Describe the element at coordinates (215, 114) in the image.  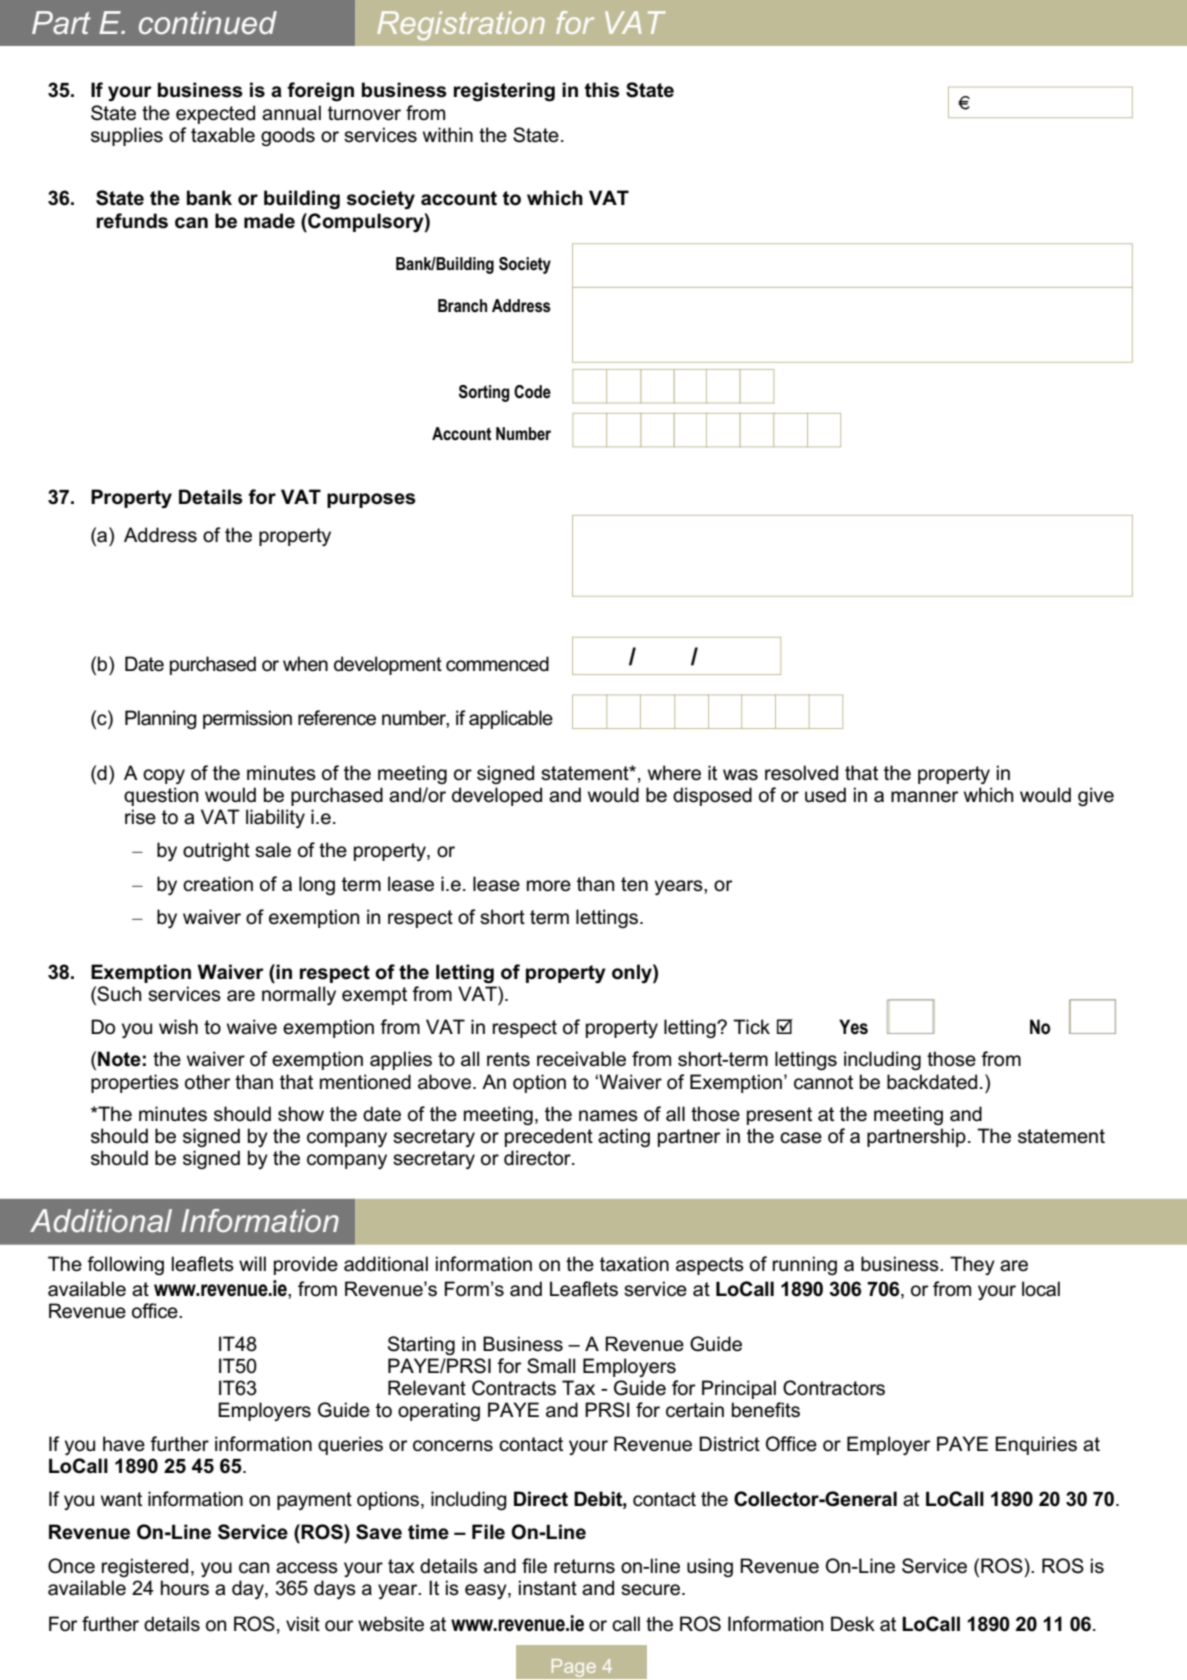
I see `expected` at that location.
